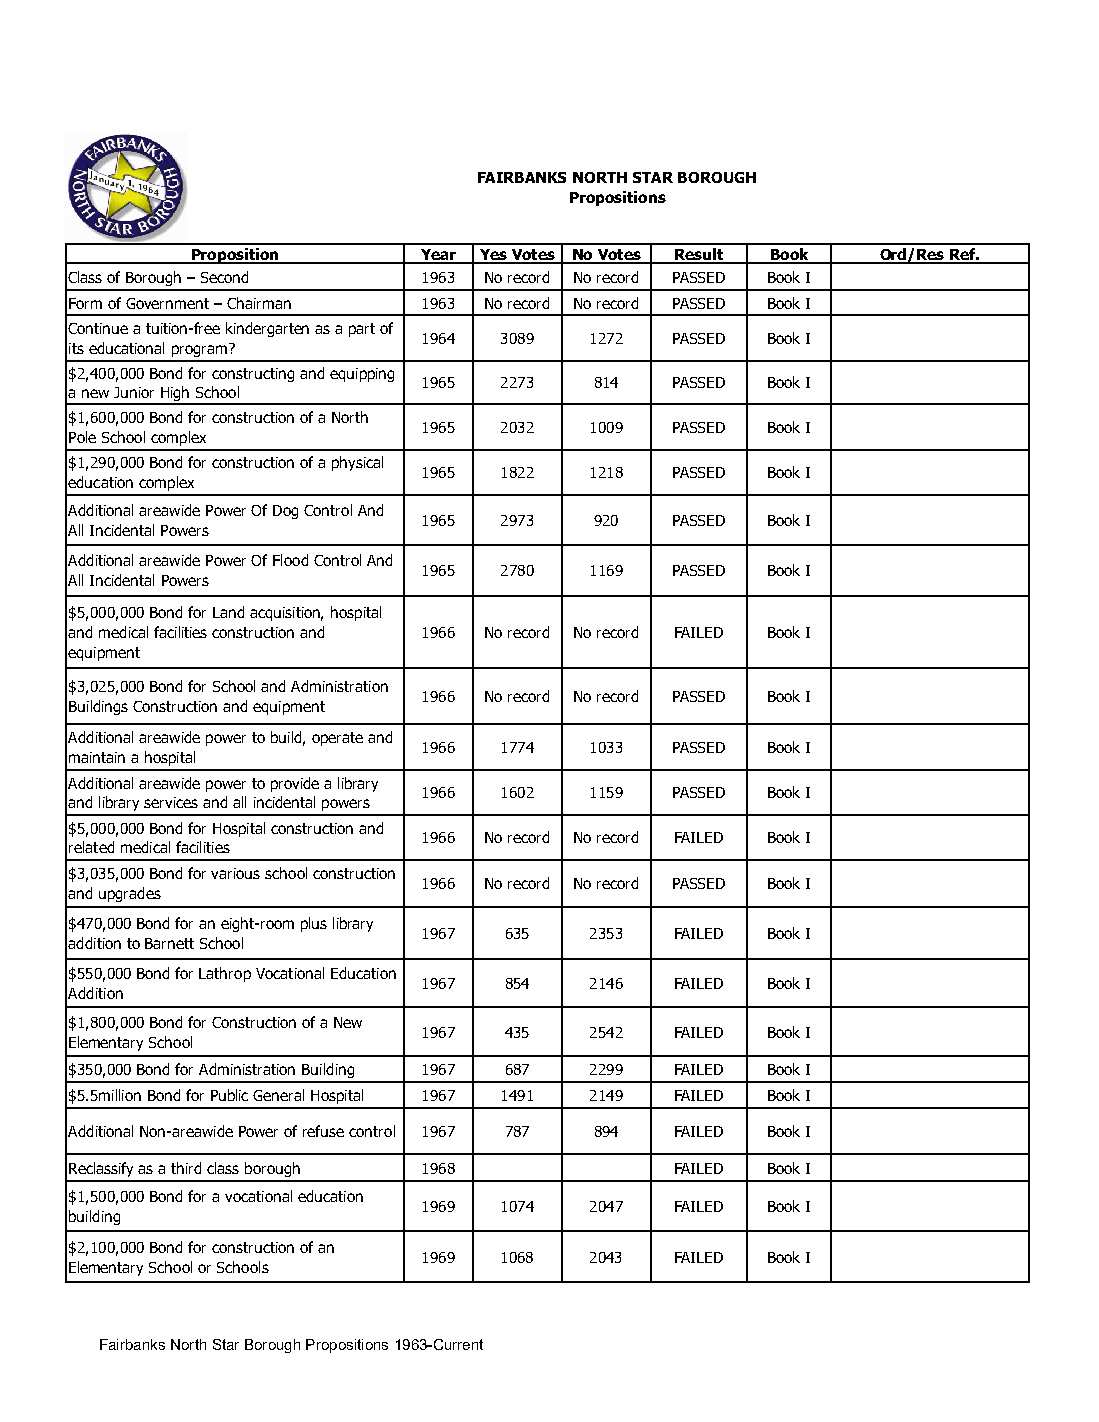 The image size is (1099, 1422). Describe the element at coordinates (85, 303) in the screenshot. I see `Form` at that location.
